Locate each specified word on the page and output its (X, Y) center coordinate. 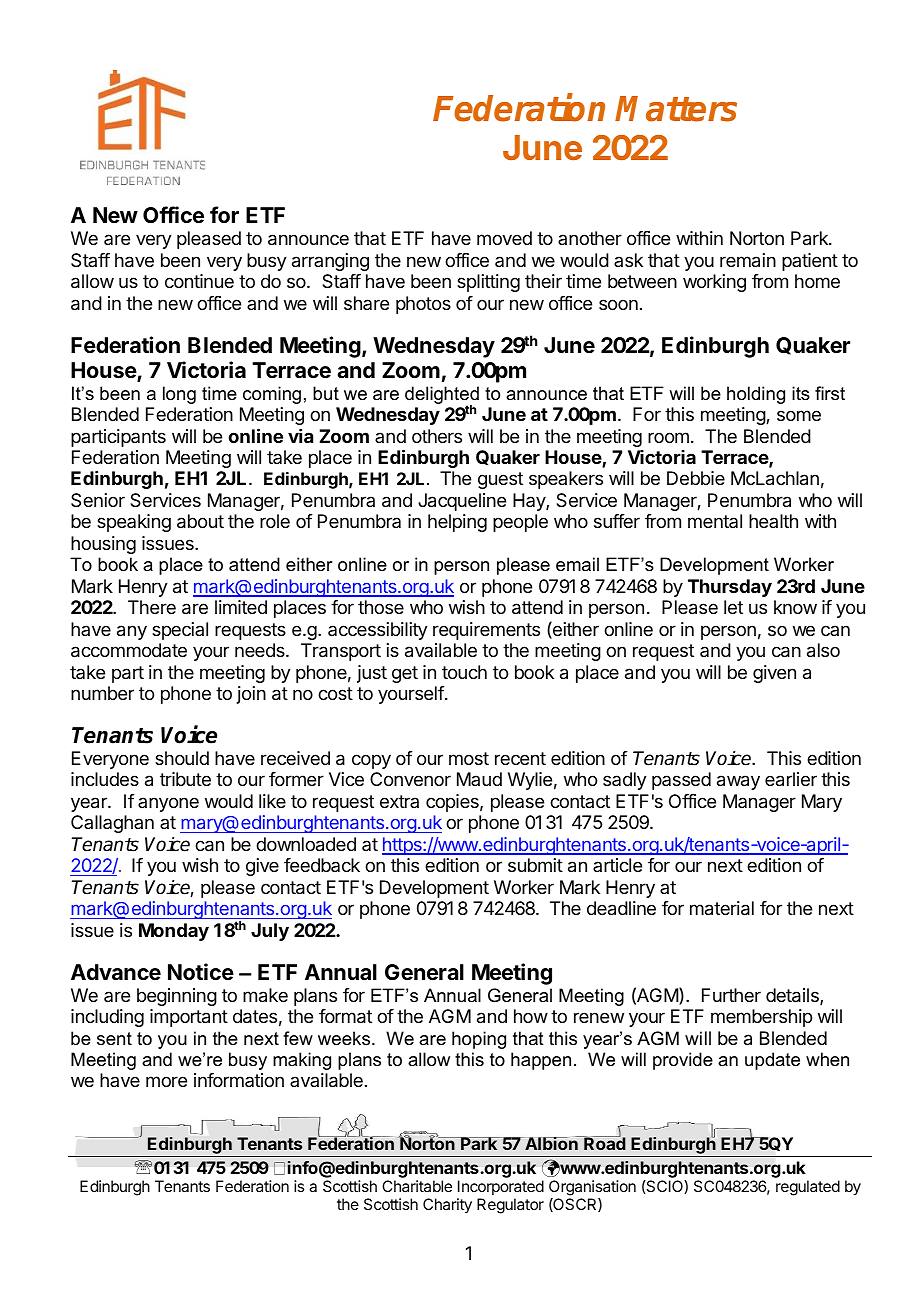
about (200, 521)
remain (748, 260)
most (469, 758)
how (531, 1016)
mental (715, 521)
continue (199, 281)
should (182, 758)
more (166, 1081)
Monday (174, 932)
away (738, 782)
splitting (488, 283)
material (722, 908)
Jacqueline (462, 502)
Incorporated (501, 1187)
